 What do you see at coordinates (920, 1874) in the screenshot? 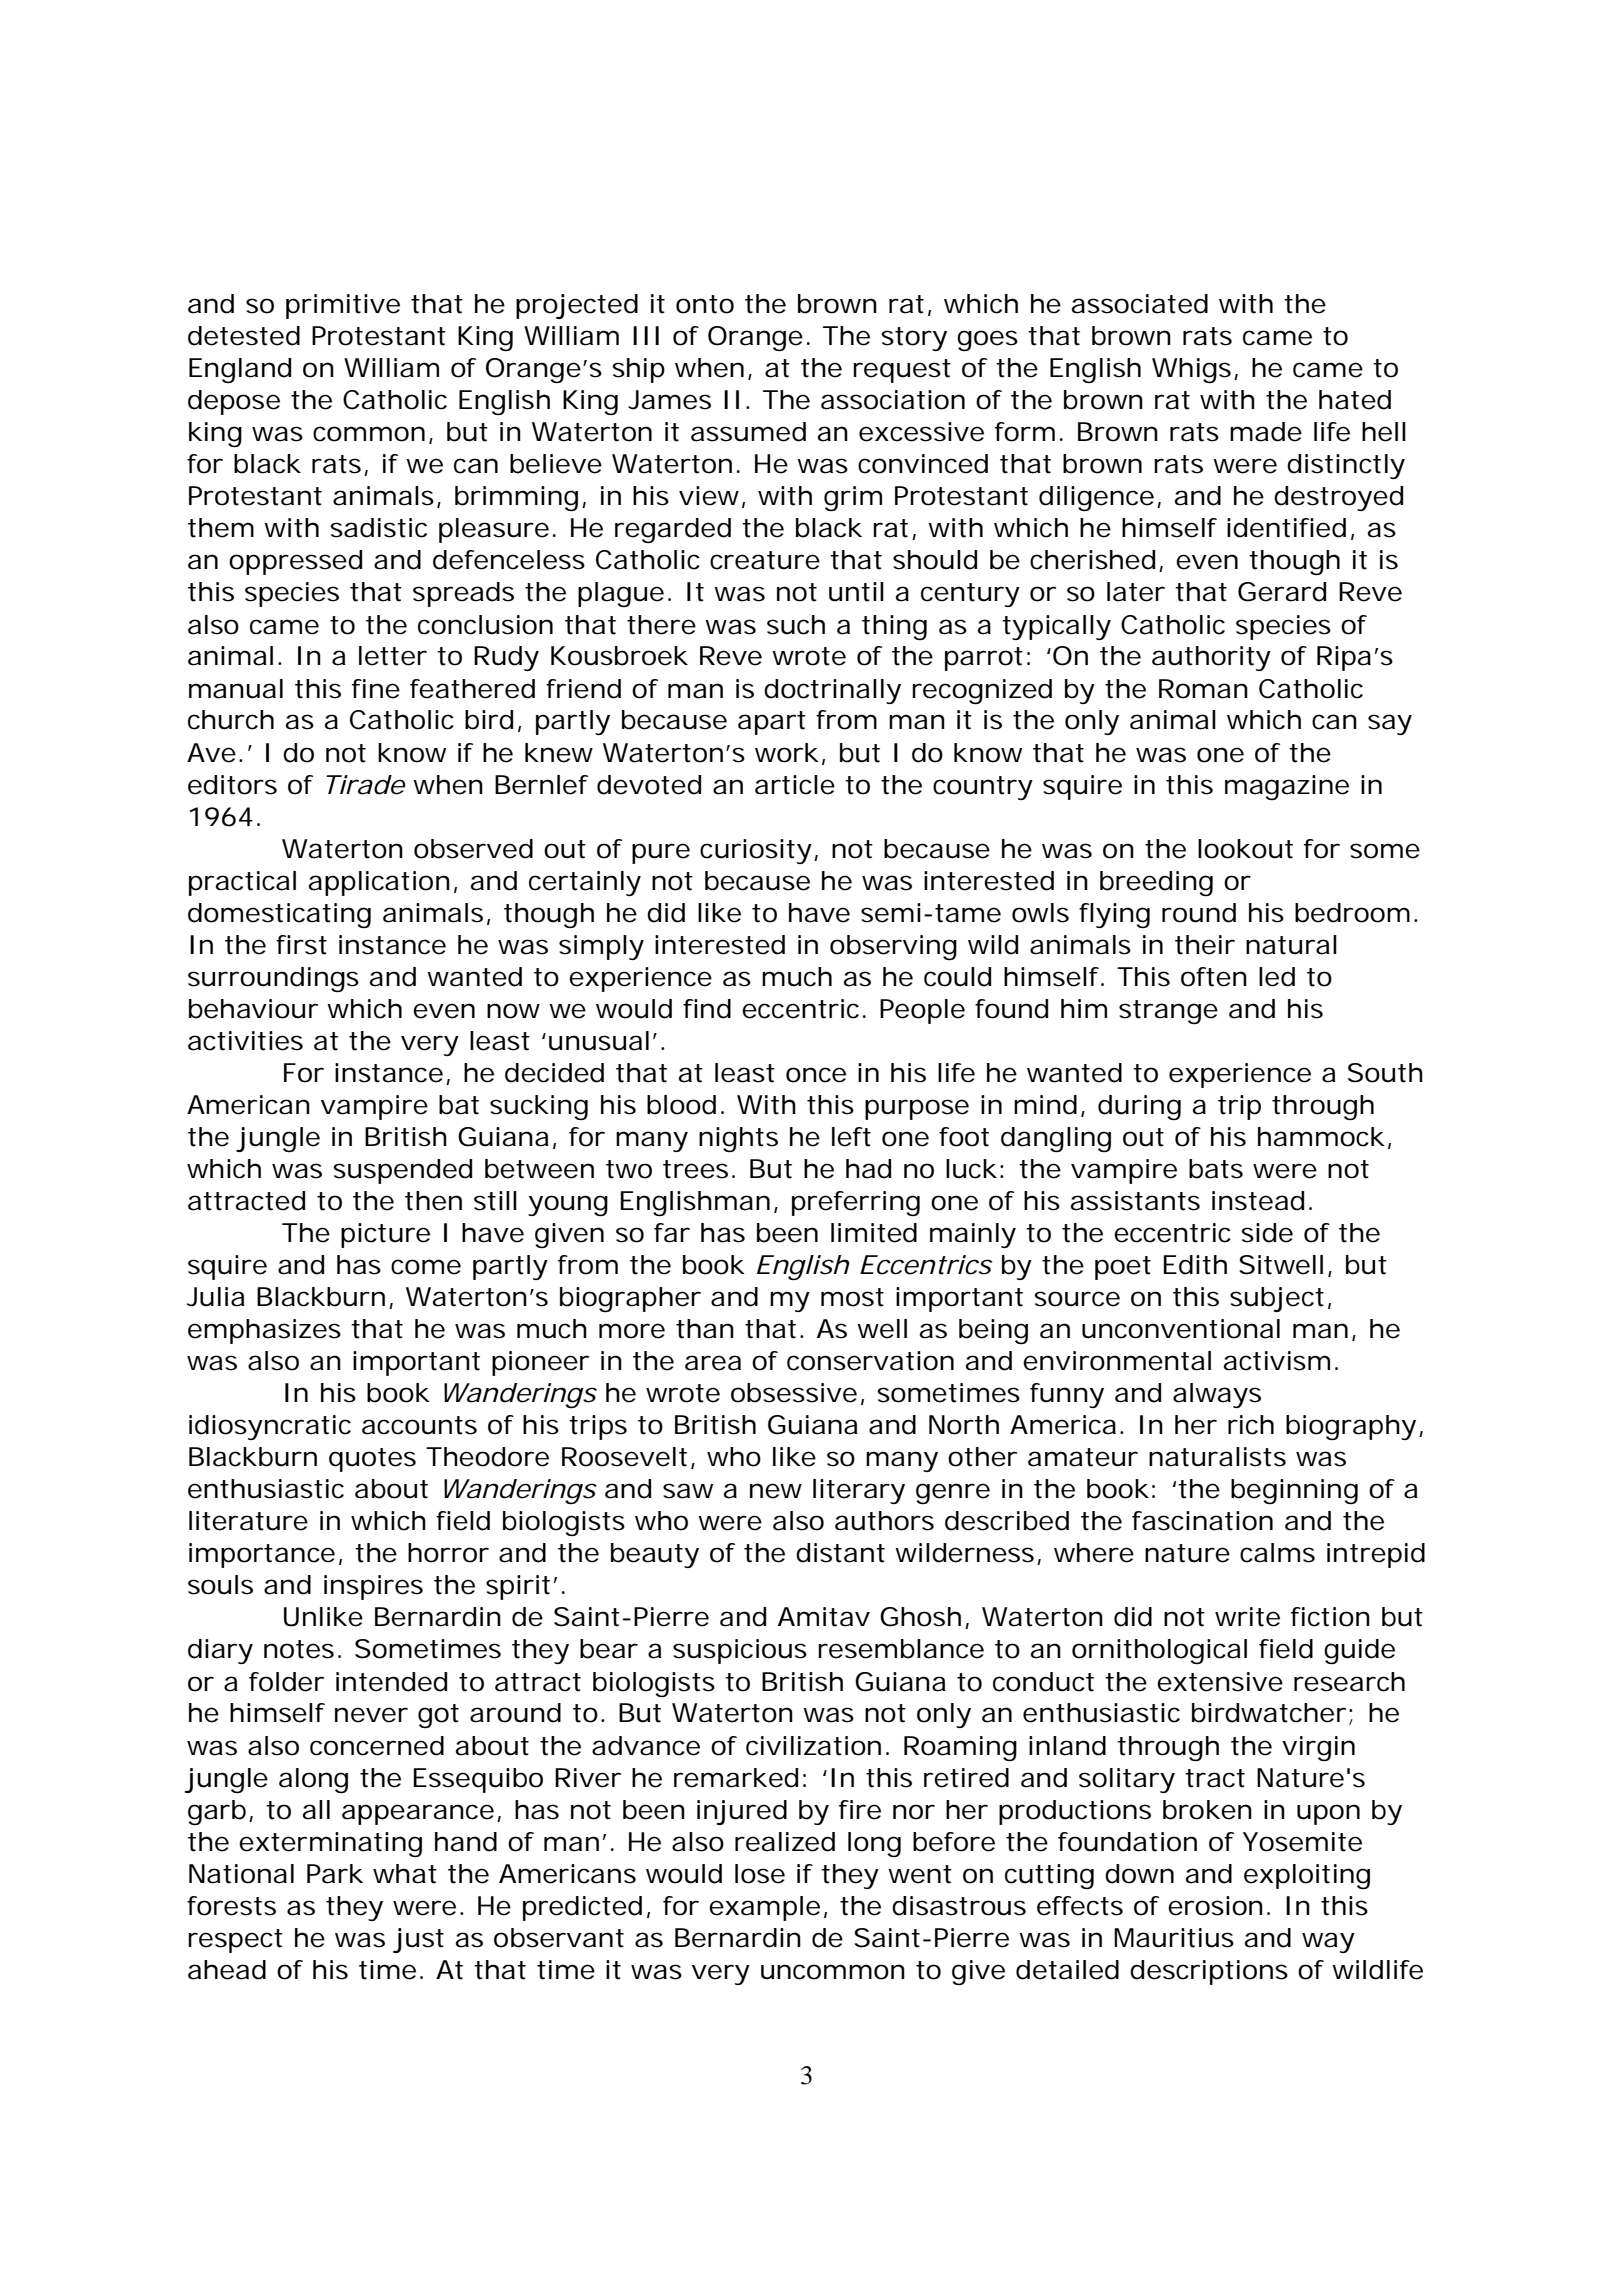
I see `went` at bounding box center [920, 1874].
